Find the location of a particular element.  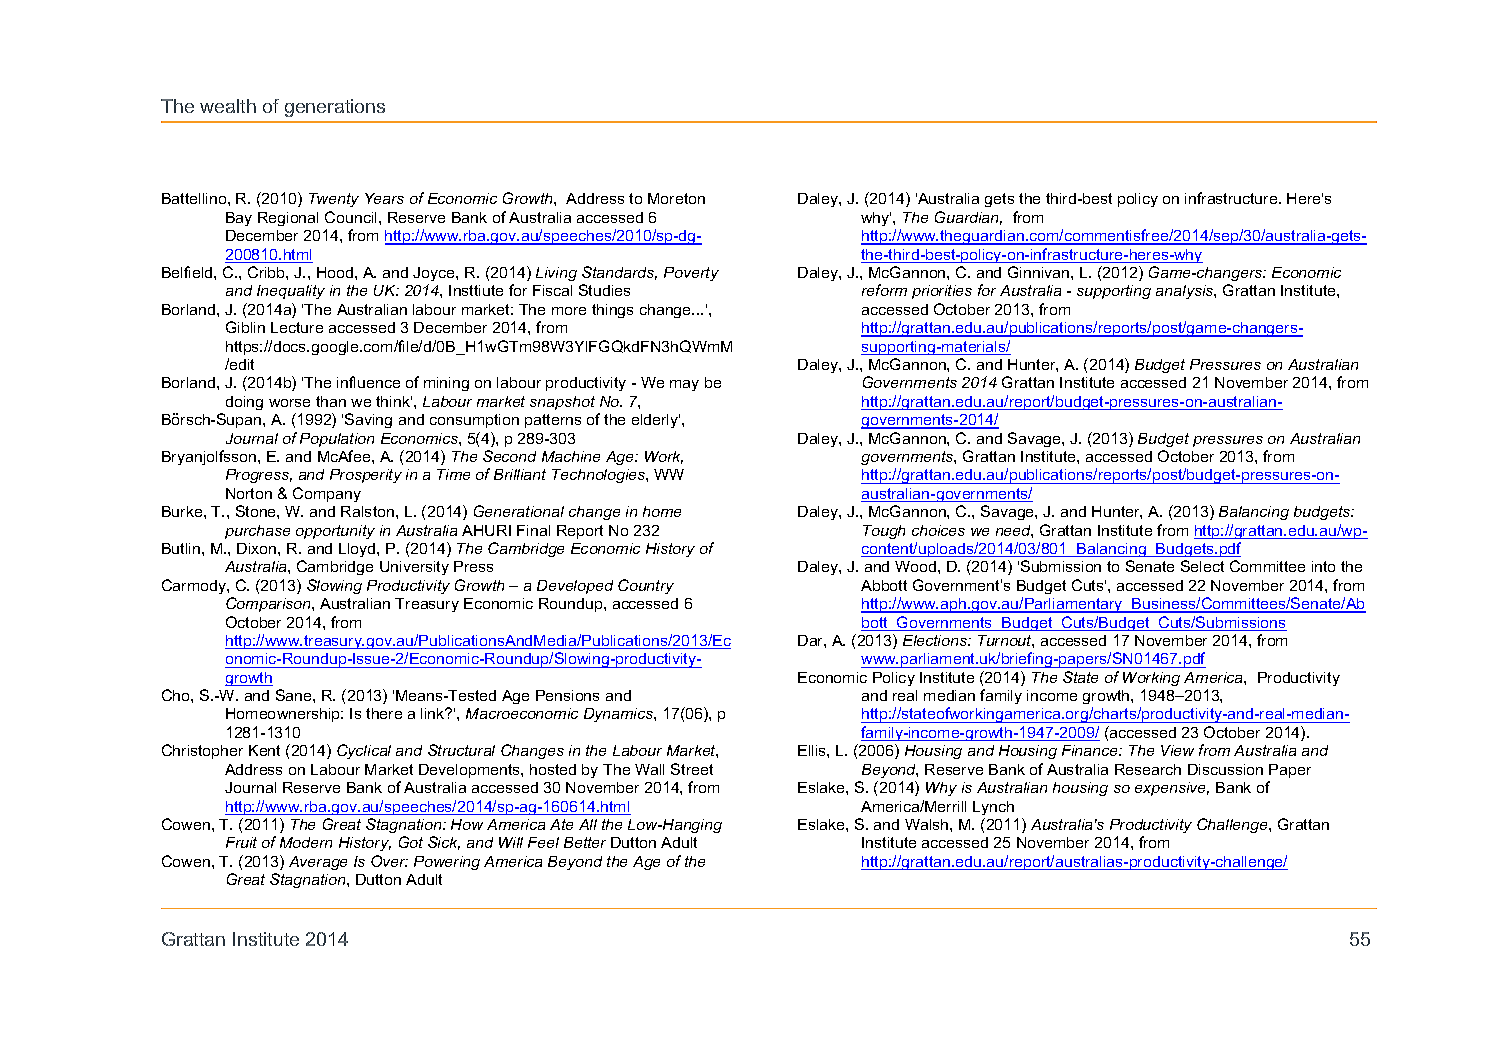

Modern is located at coordinates (306, 842).
